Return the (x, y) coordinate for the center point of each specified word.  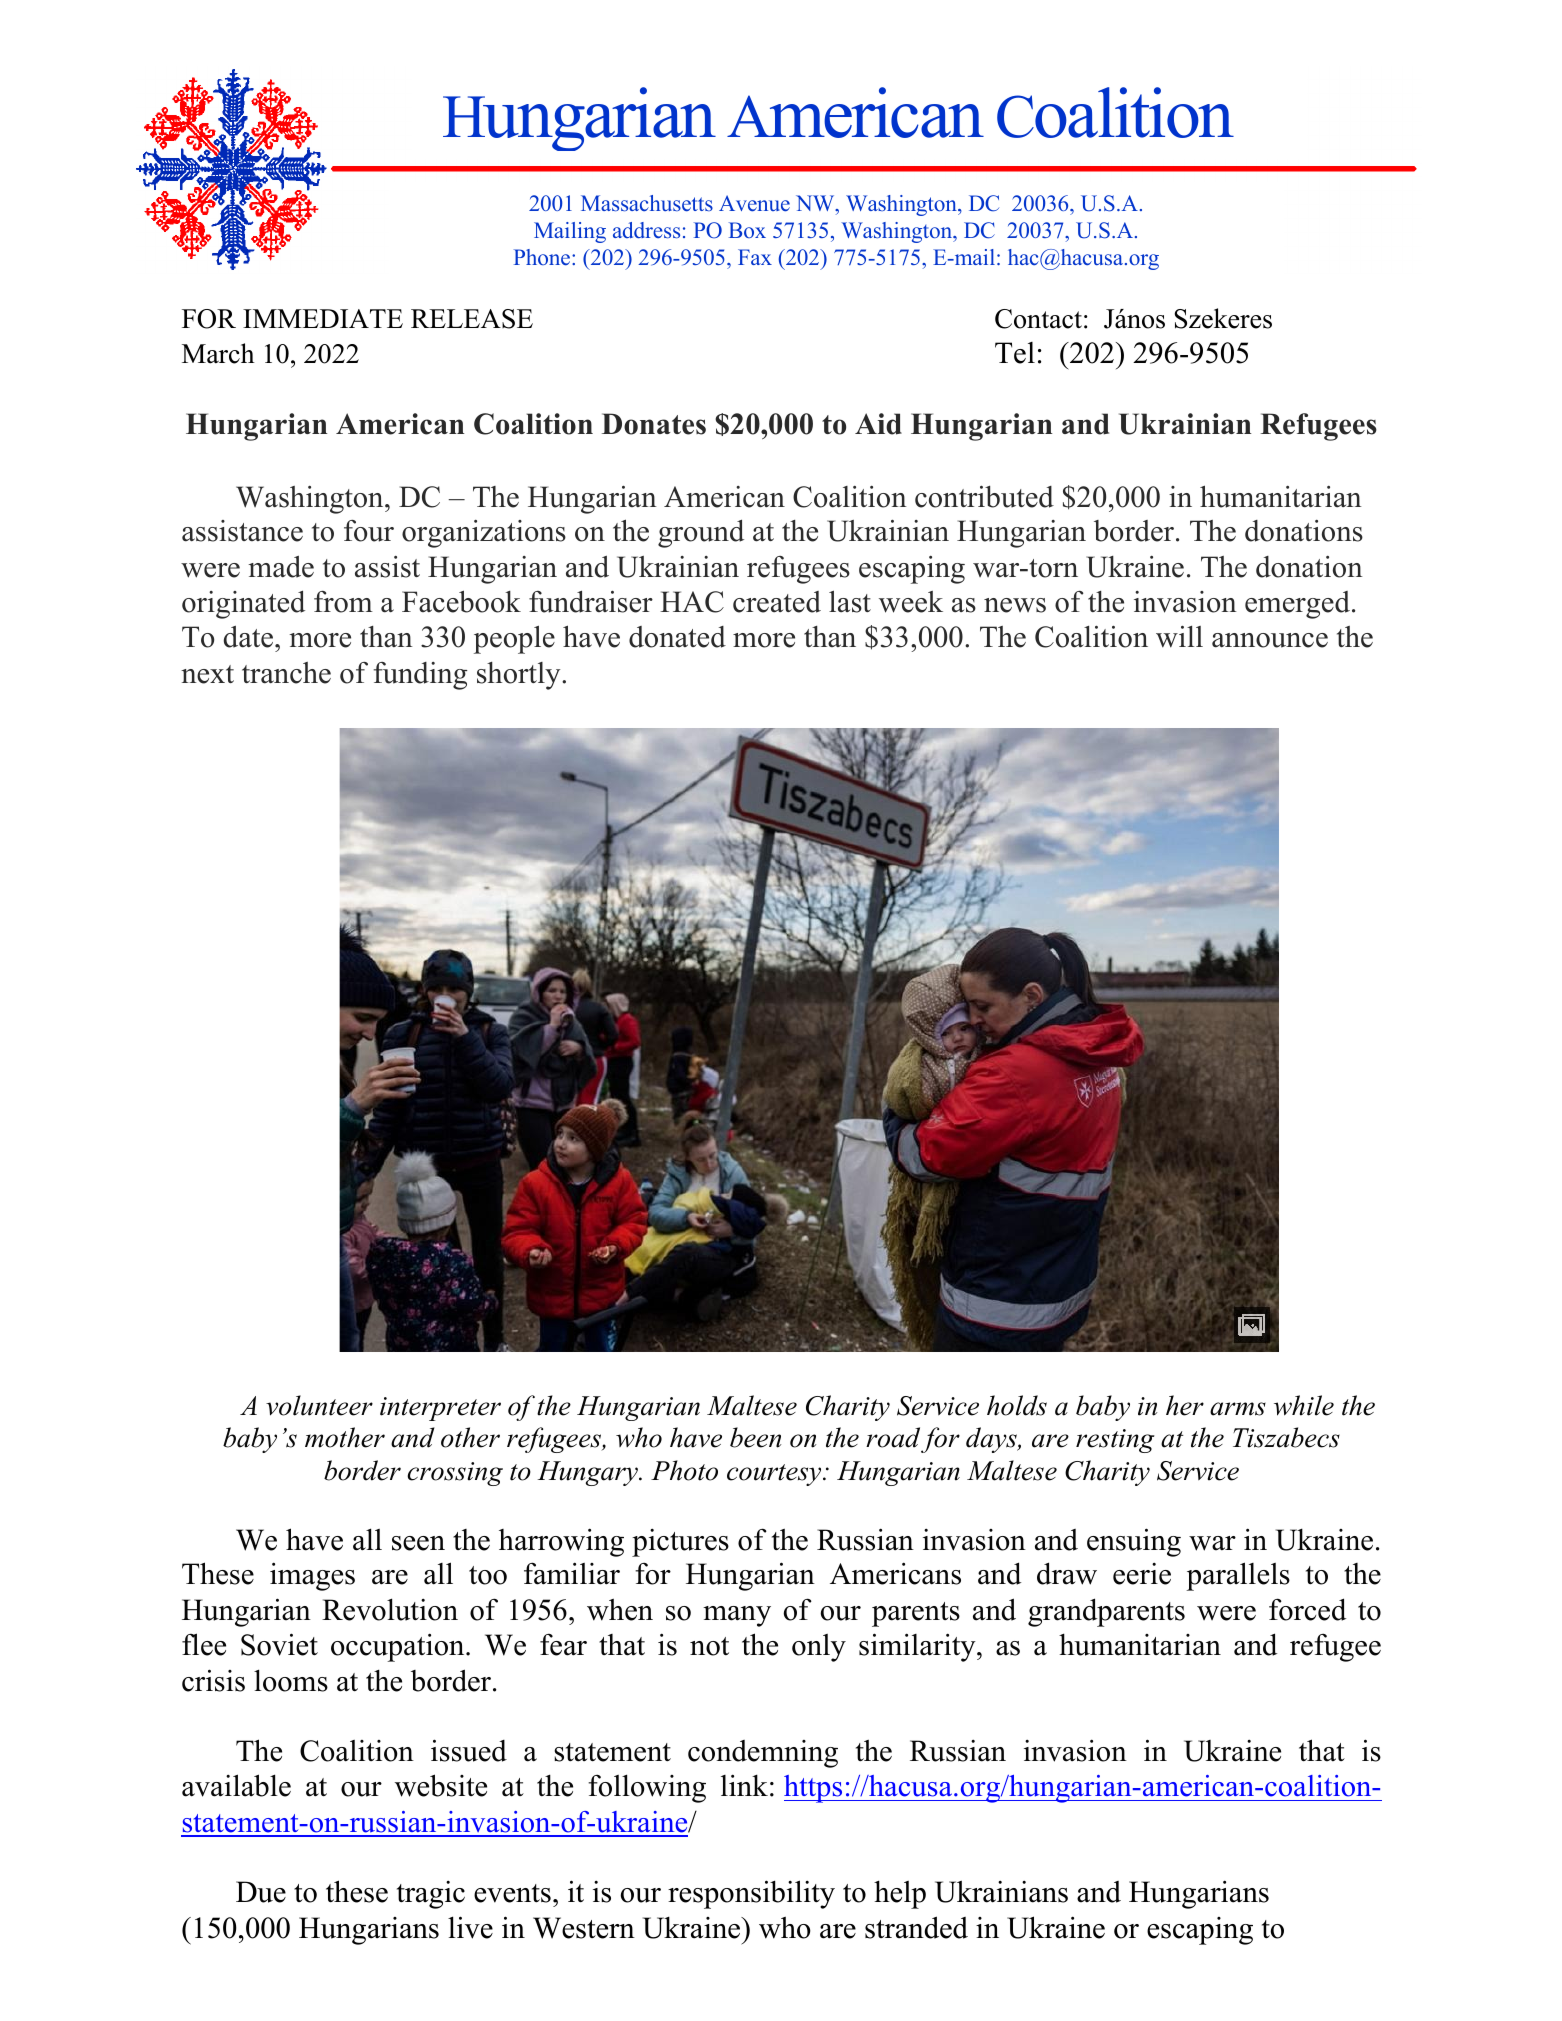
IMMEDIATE (323, 318)
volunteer (319, 1405)
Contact (1038, 319)
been (755, 1437)
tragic (431, 1895)
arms (1238, 1409)
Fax (755, 257)
